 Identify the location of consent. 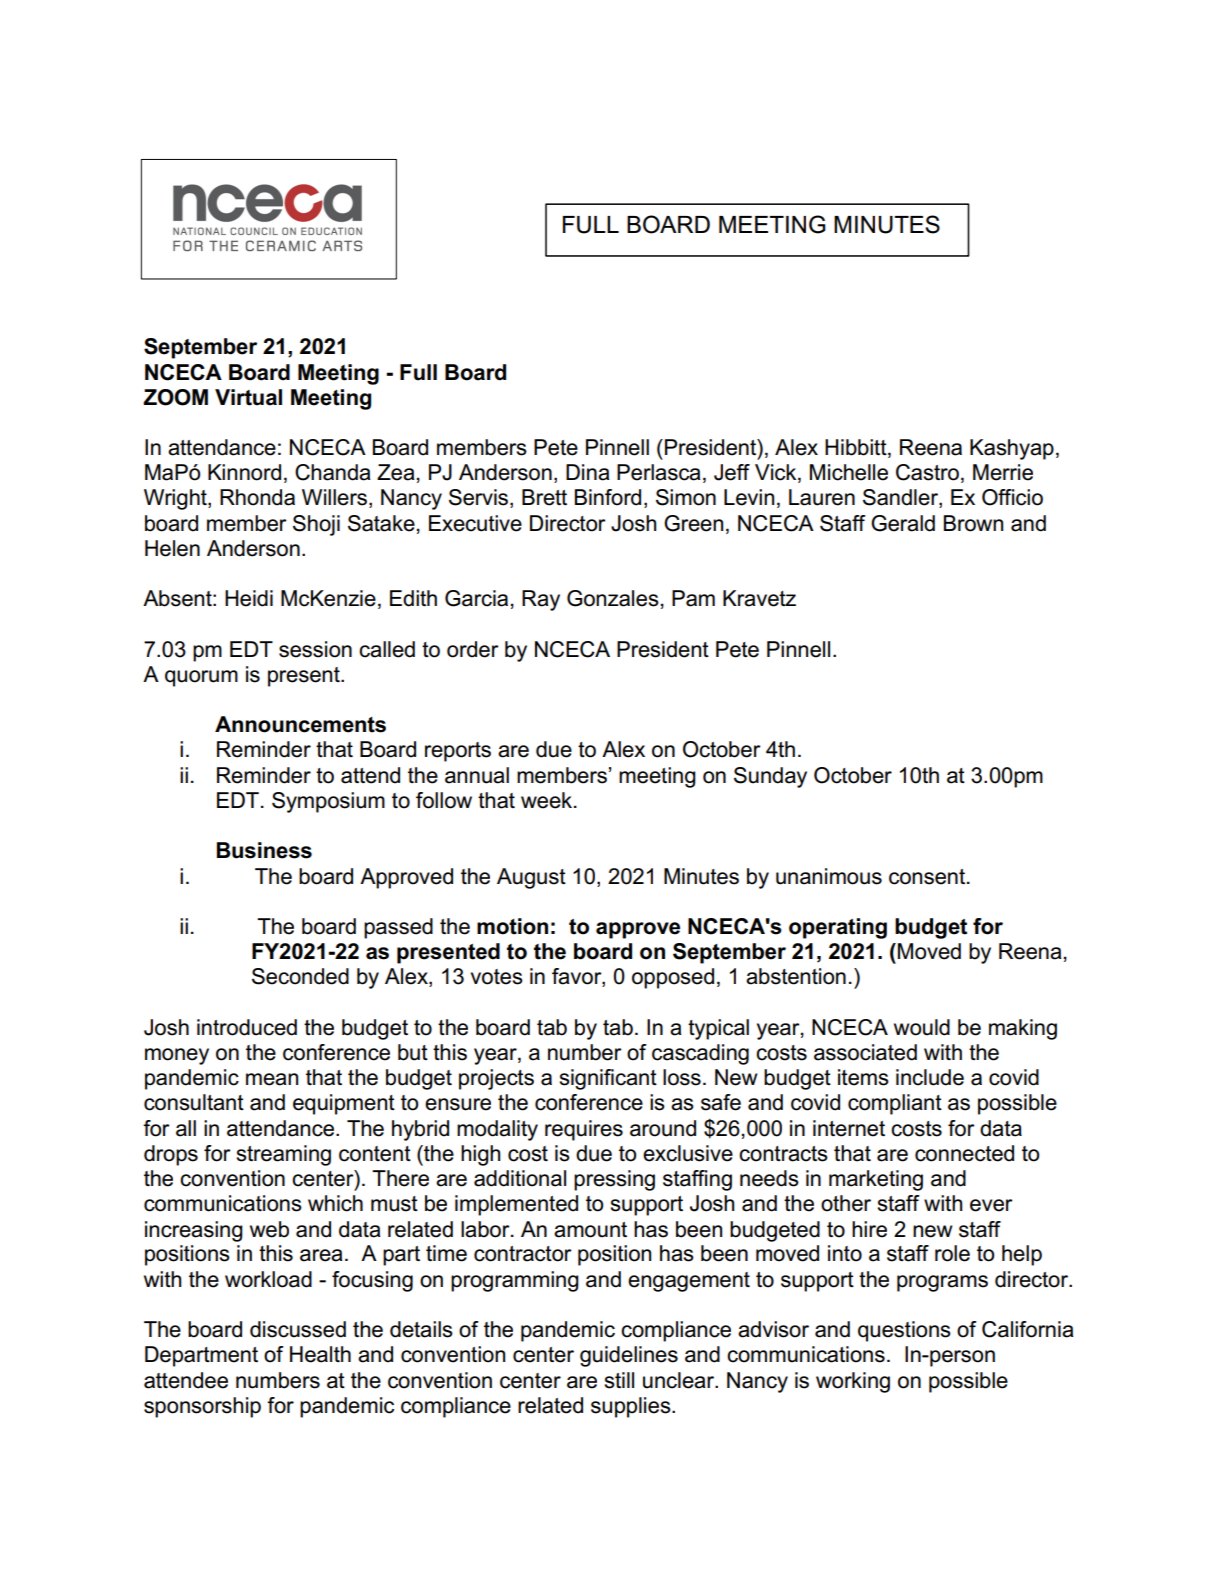
(928, 877).
